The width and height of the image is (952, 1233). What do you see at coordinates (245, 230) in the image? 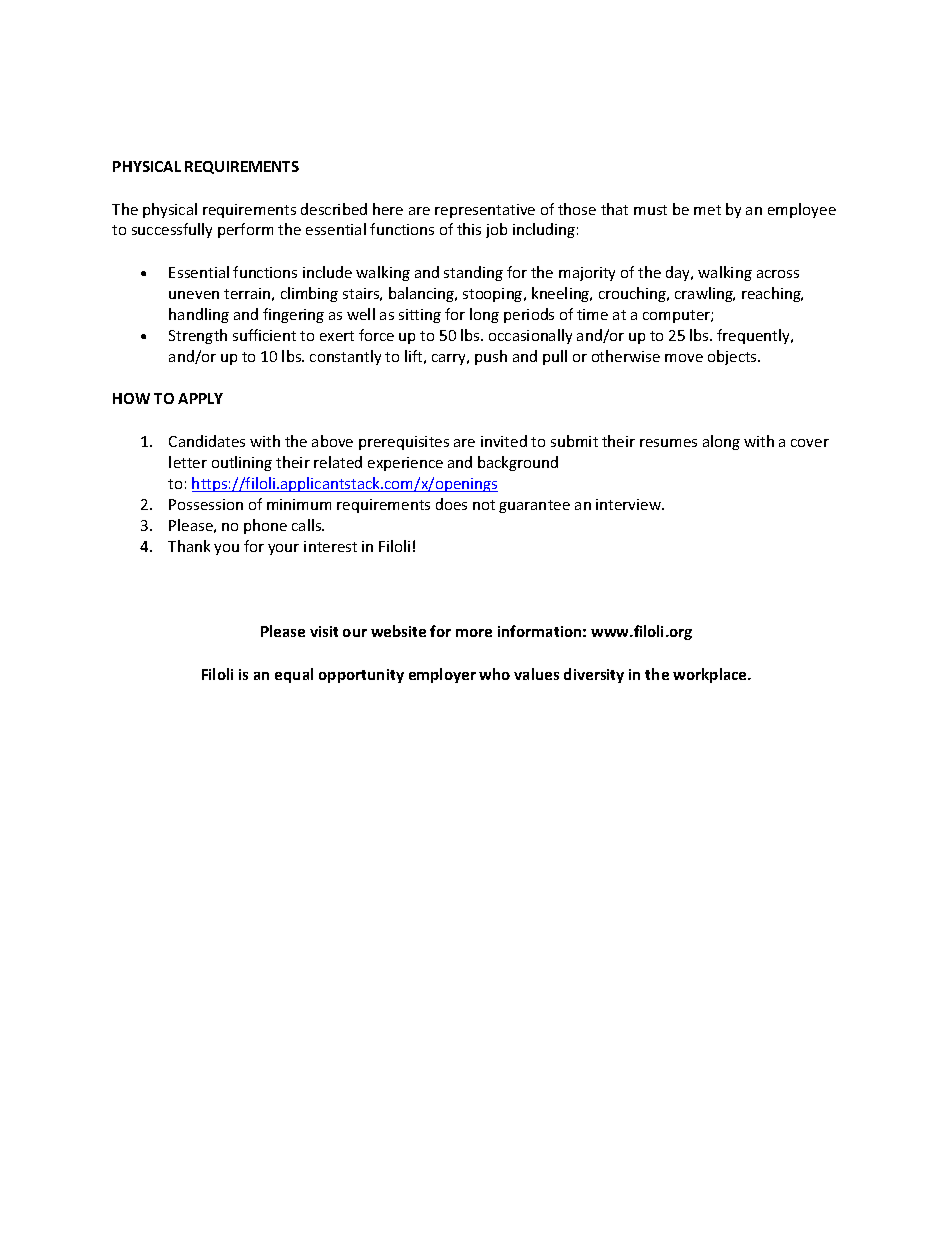
I see `perform` at bounding box center [245, 230].
